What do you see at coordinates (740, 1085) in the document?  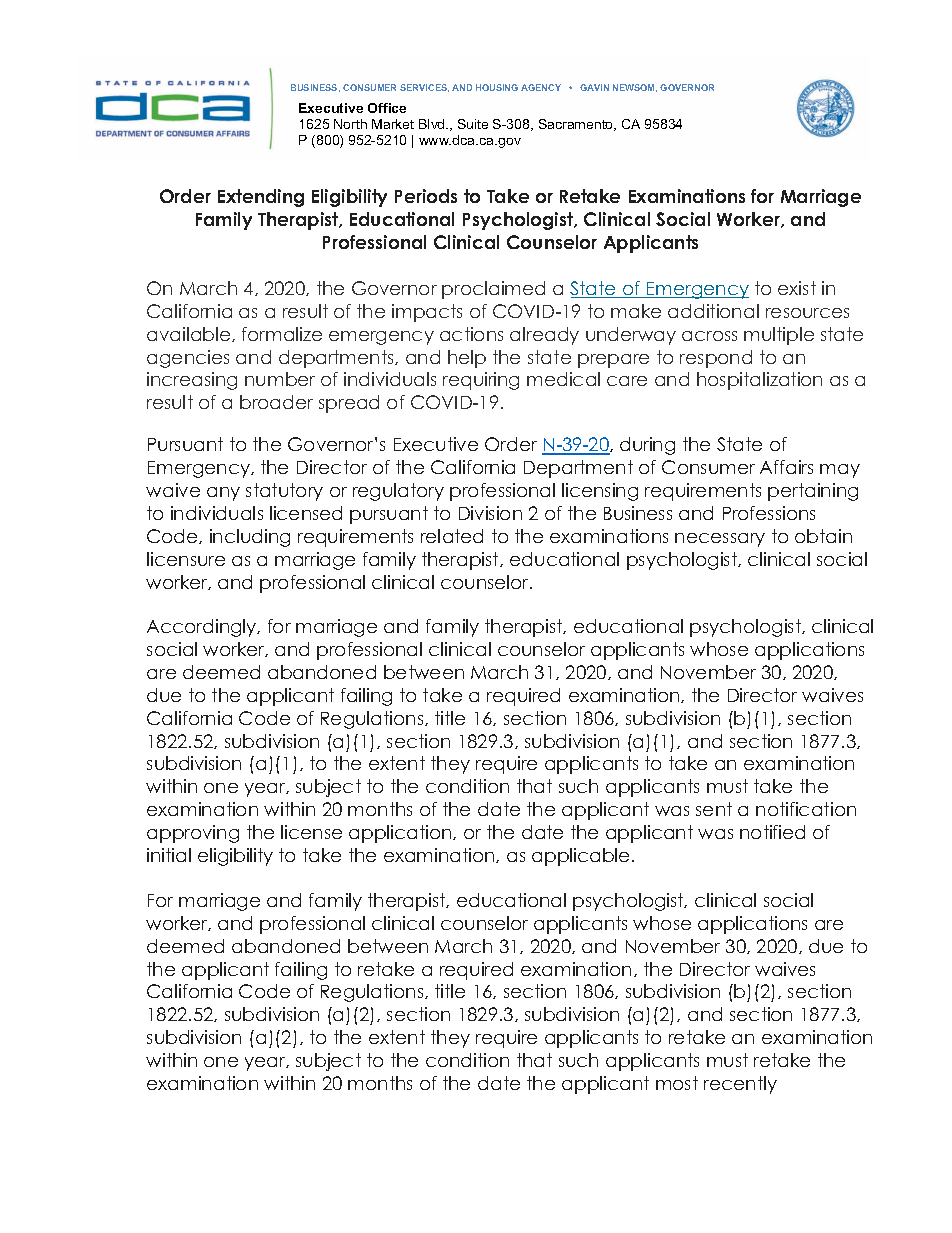 I see `recently` at bounding box center [740, 1085].
